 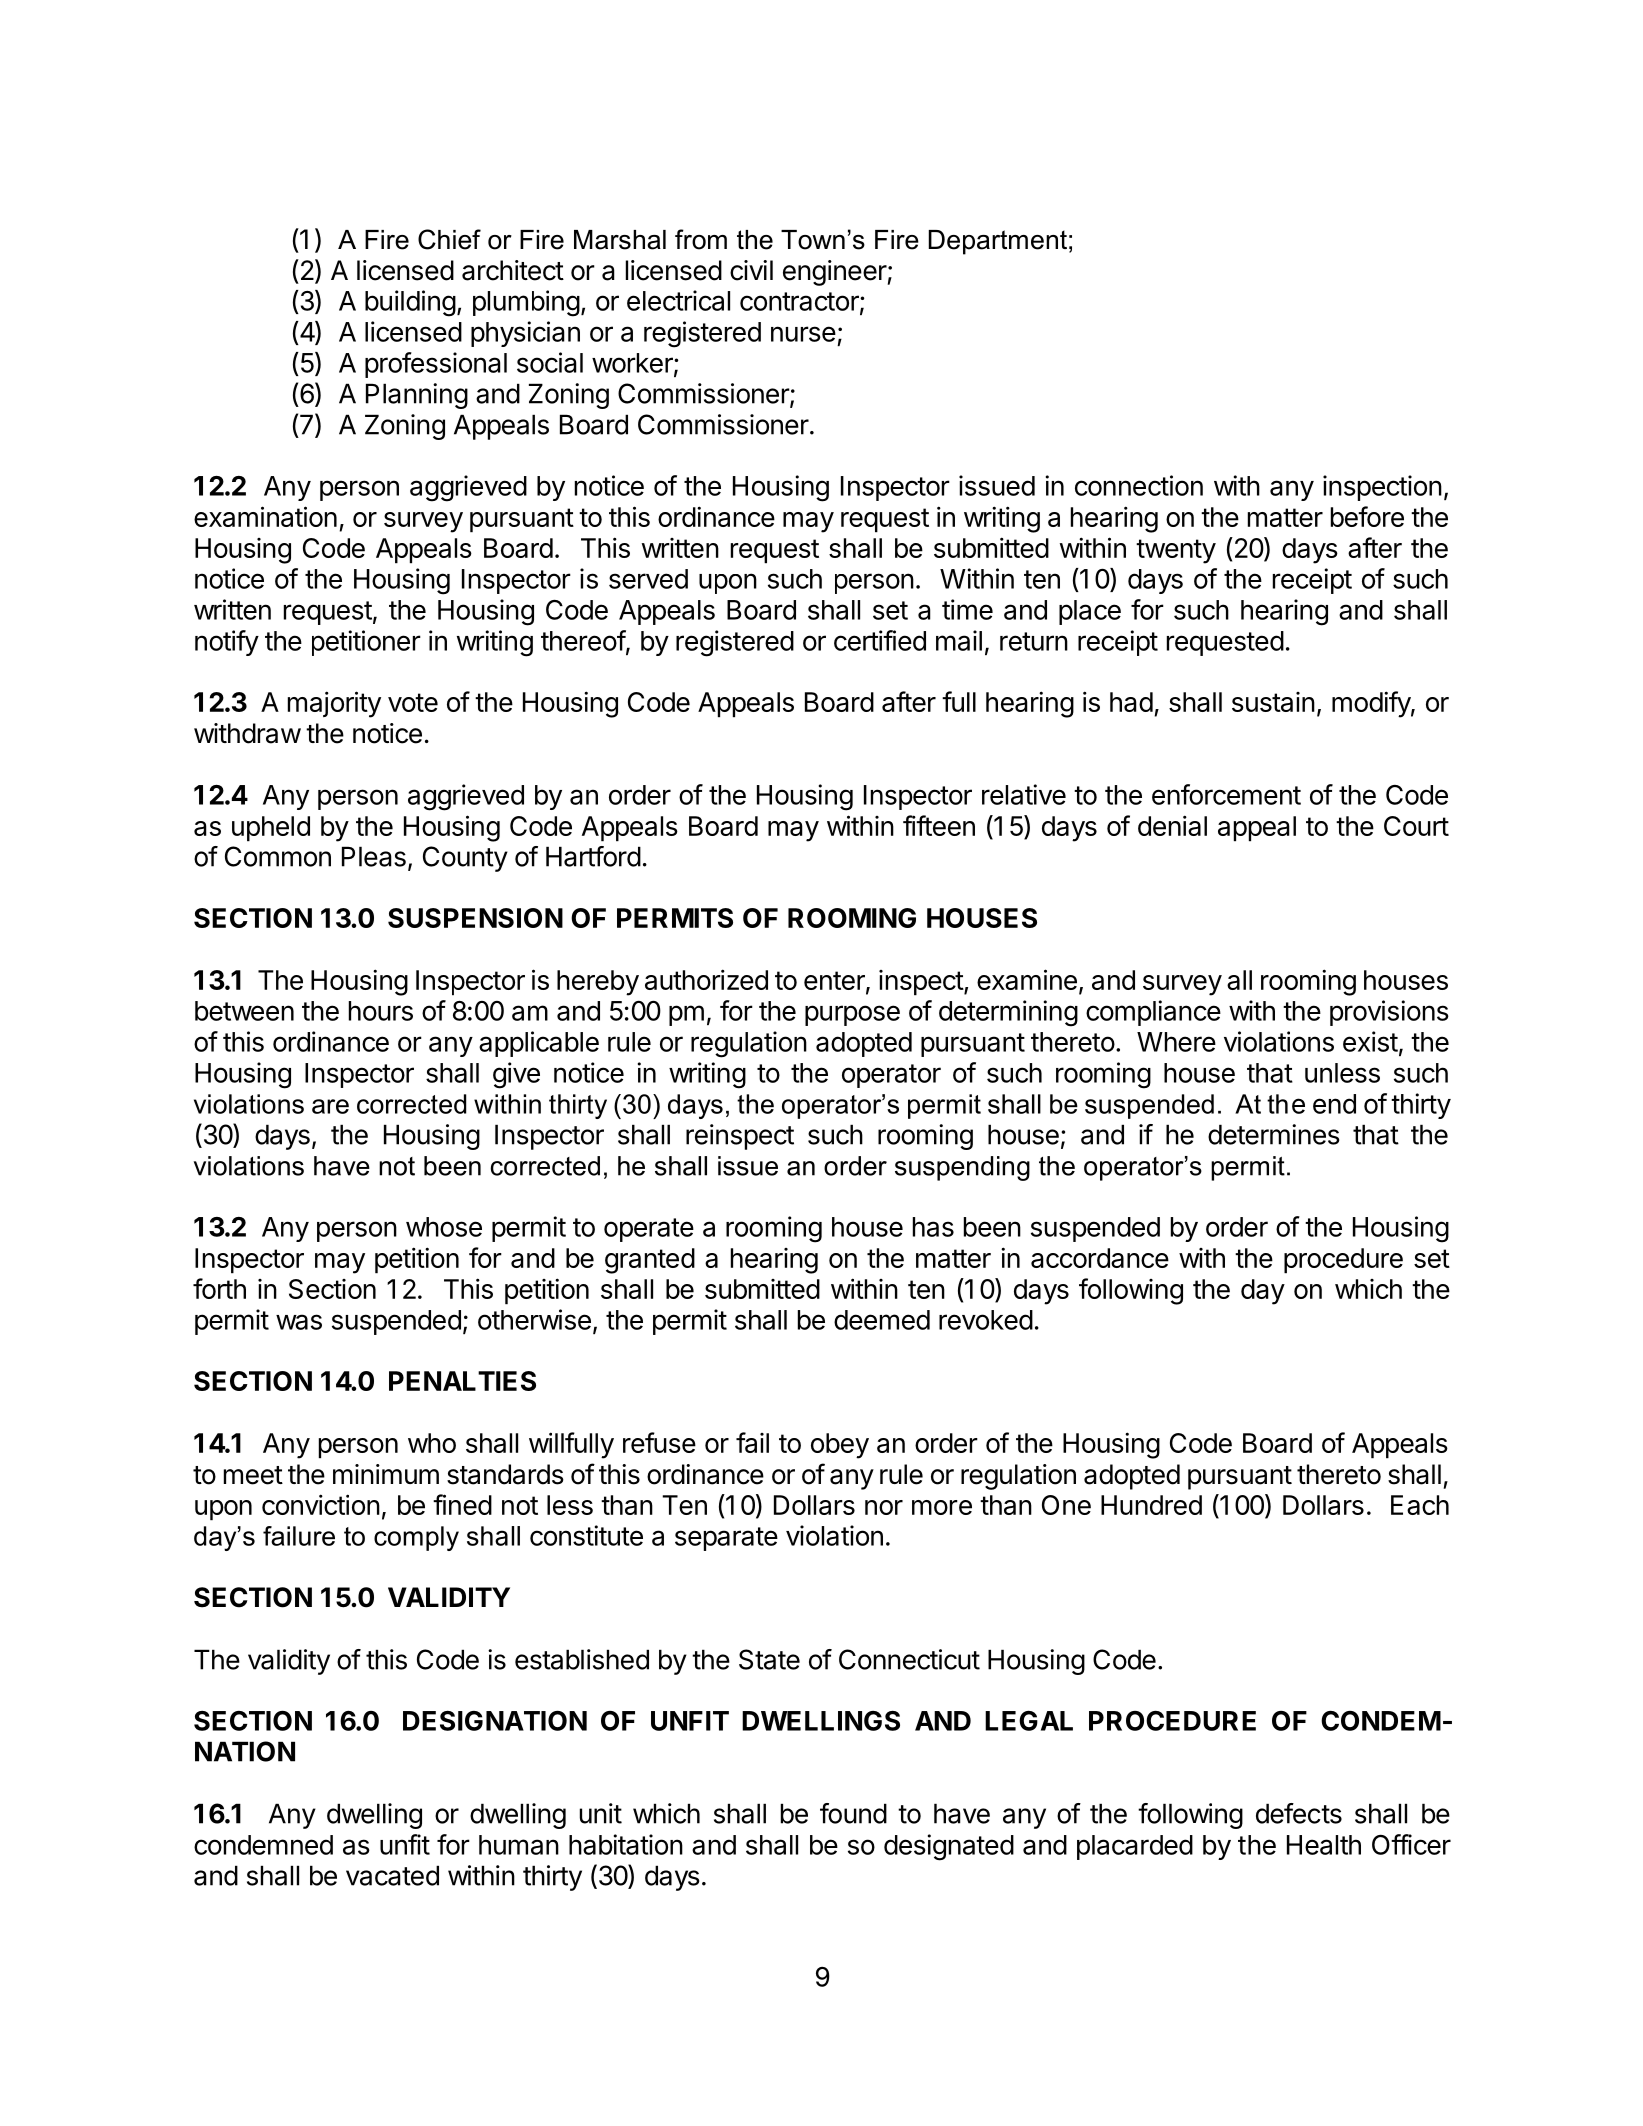 What do you see at coordinates (374, 856) in the image?
I see `Pleas` at bounding box center [374, 856].
